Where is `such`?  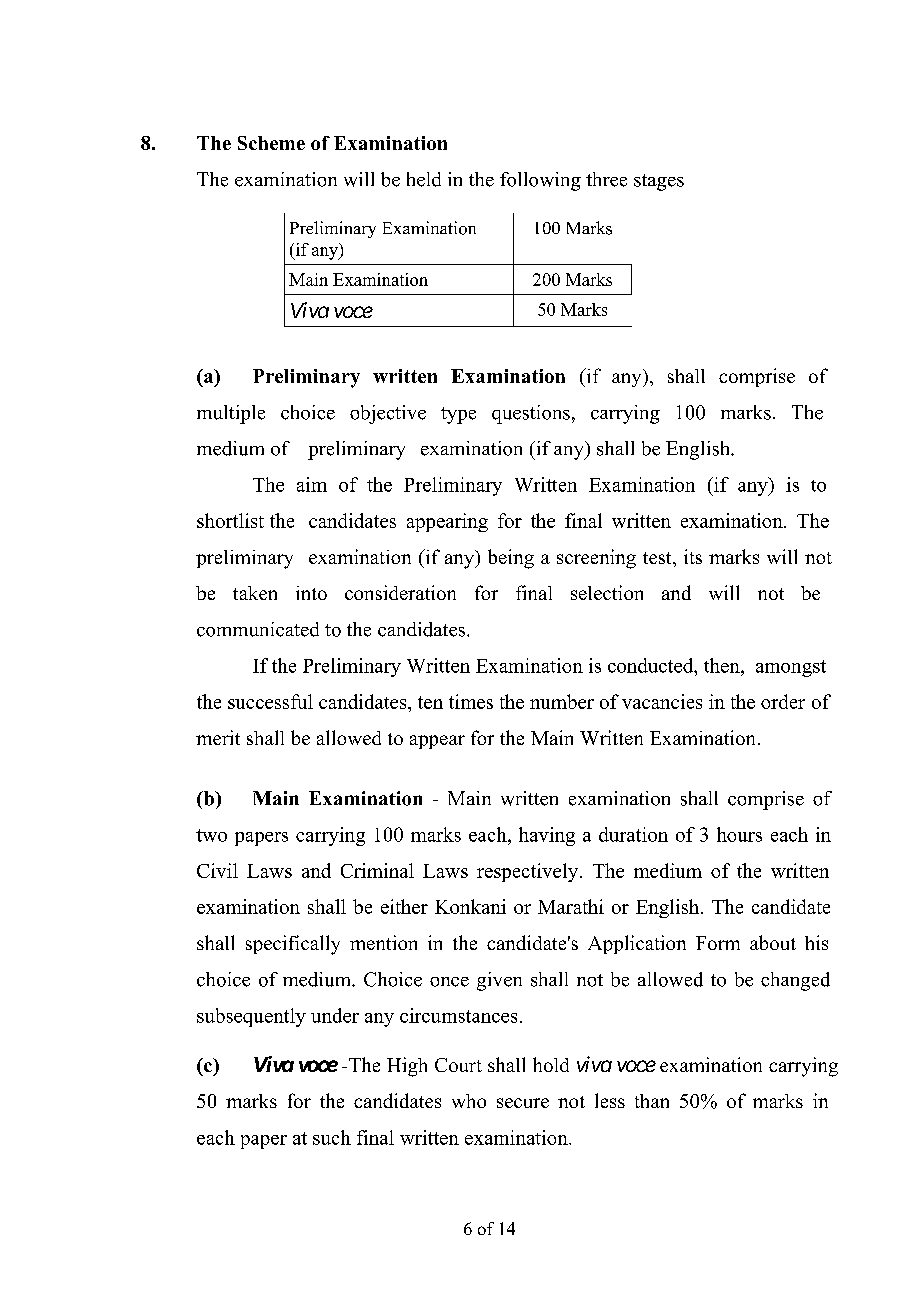 such is located at coordinates (332, 1137).
